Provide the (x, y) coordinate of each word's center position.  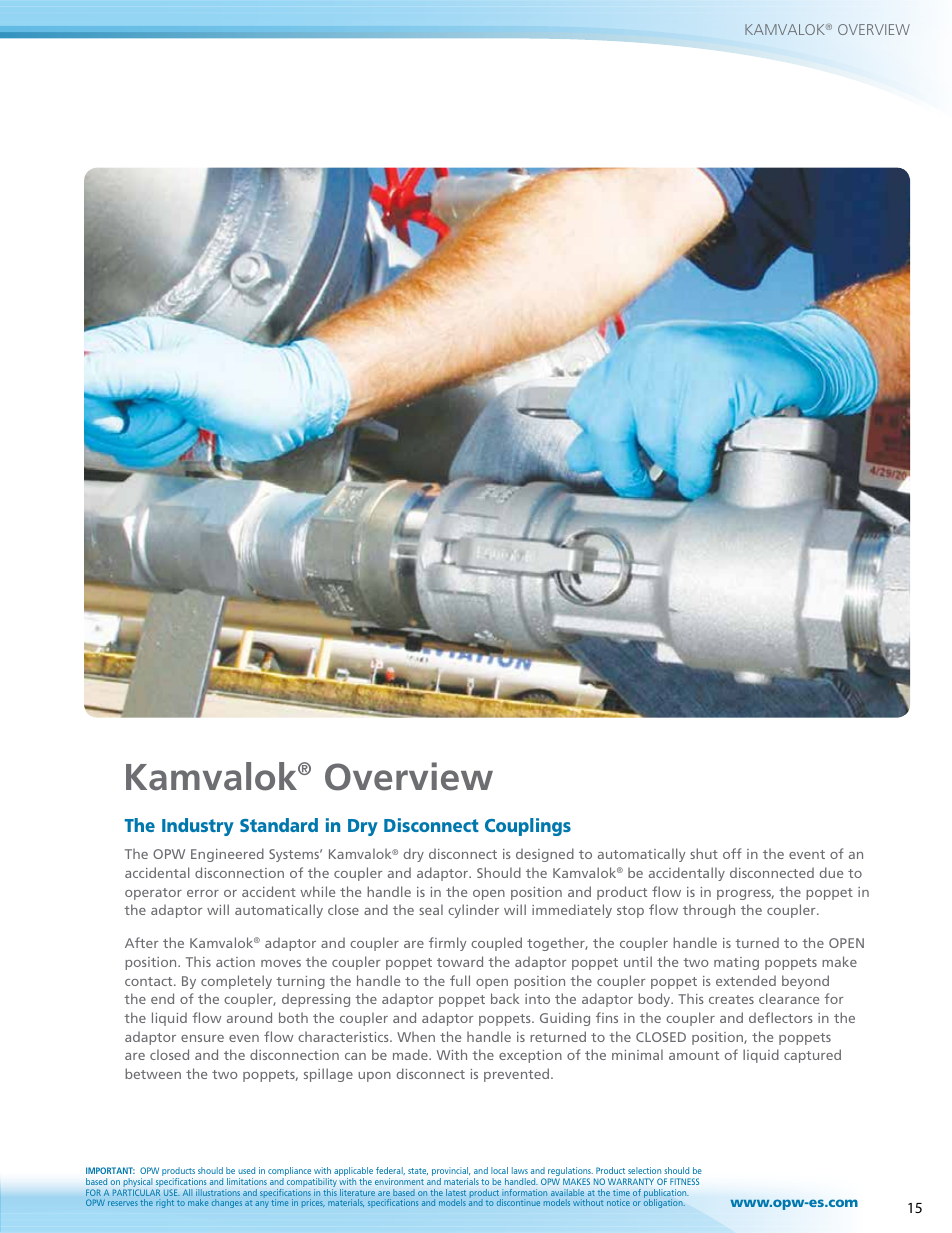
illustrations (218, 1192)
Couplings (528, 827)
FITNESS (684, 1181)
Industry (198, 827)
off (732, 853)
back (505, 998)
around (249, 1017)
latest (456, 1192)
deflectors (781, 1017)
